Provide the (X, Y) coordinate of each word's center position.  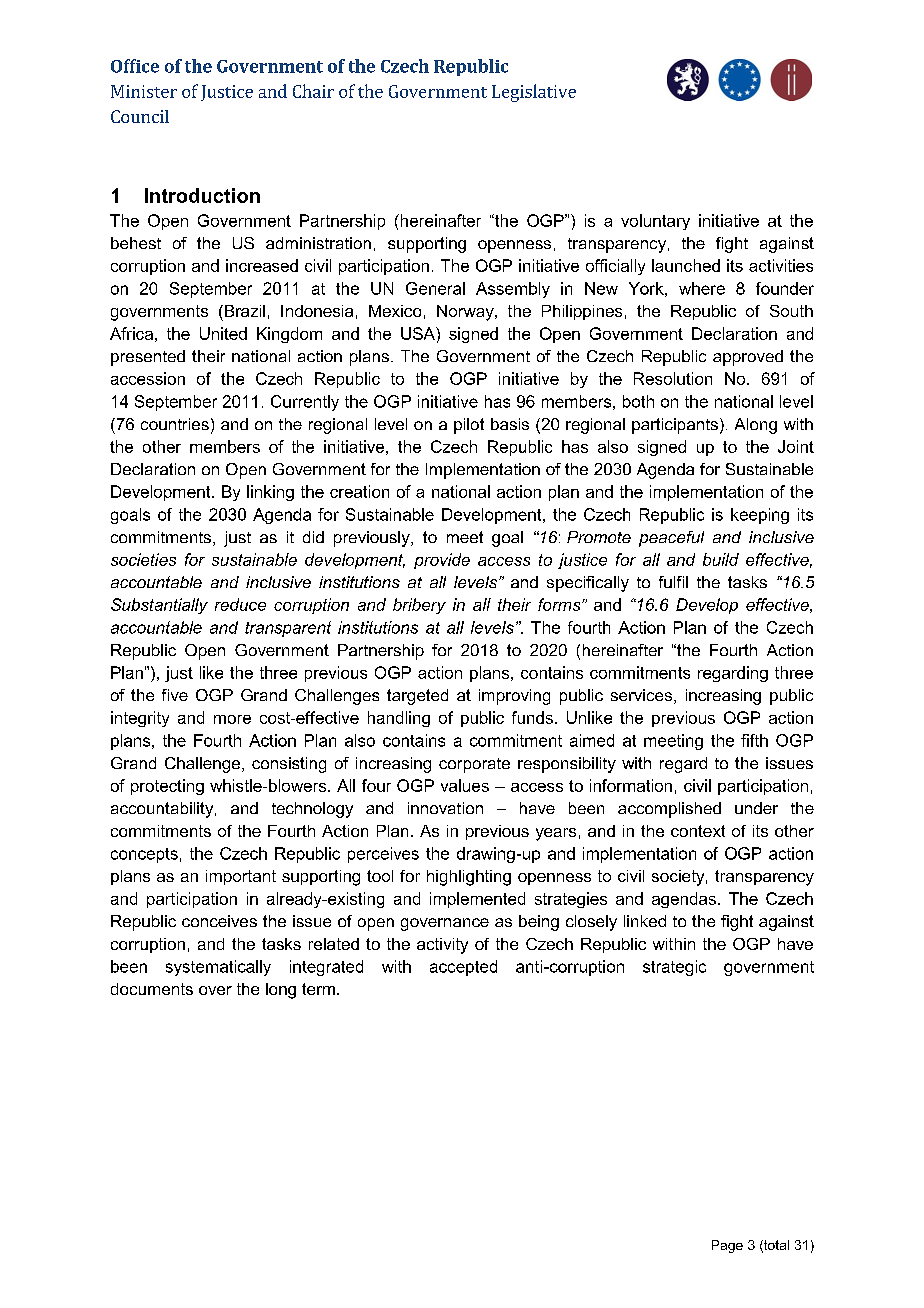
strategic (674, 968)
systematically (218, 968)
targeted (417, 697)
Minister (144, 91)
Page (727, 1246)
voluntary (655, 222)
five (175, 695)
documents (152, 989)
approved (748, 358)
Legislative (534, 93)
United (223, 333)
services (643, 696)
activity (442, 946)
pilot (469, 426)
